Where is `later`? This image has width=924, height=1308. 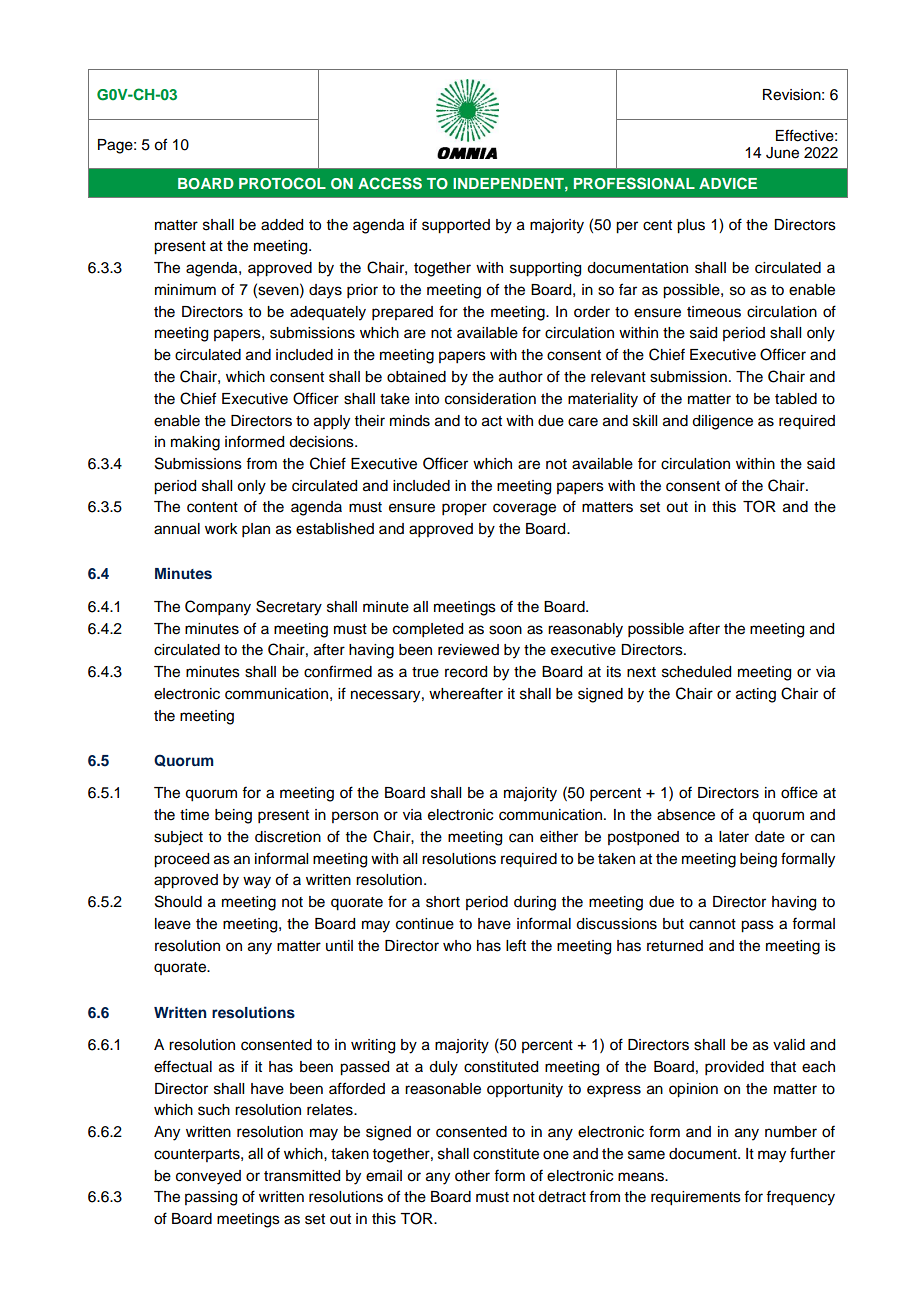 later is located at coordinates (734, 837).
